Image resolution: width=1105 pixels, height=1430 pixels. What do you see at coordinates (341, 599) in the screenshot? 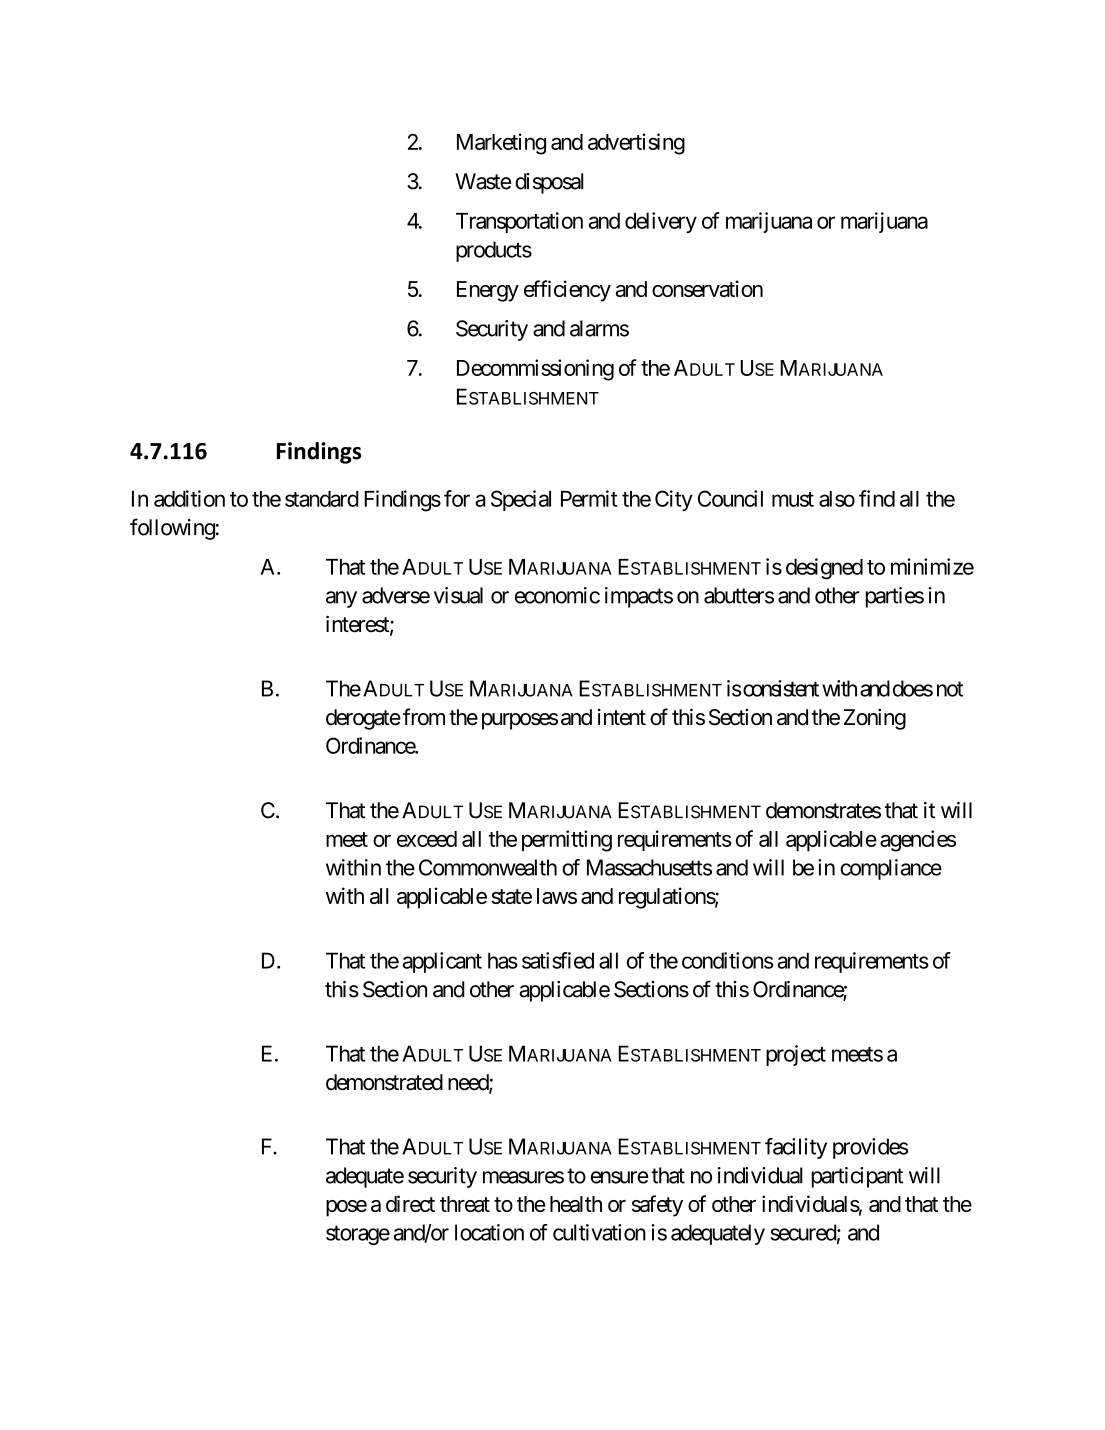
I see `any` at bounding box center [341, 599].
